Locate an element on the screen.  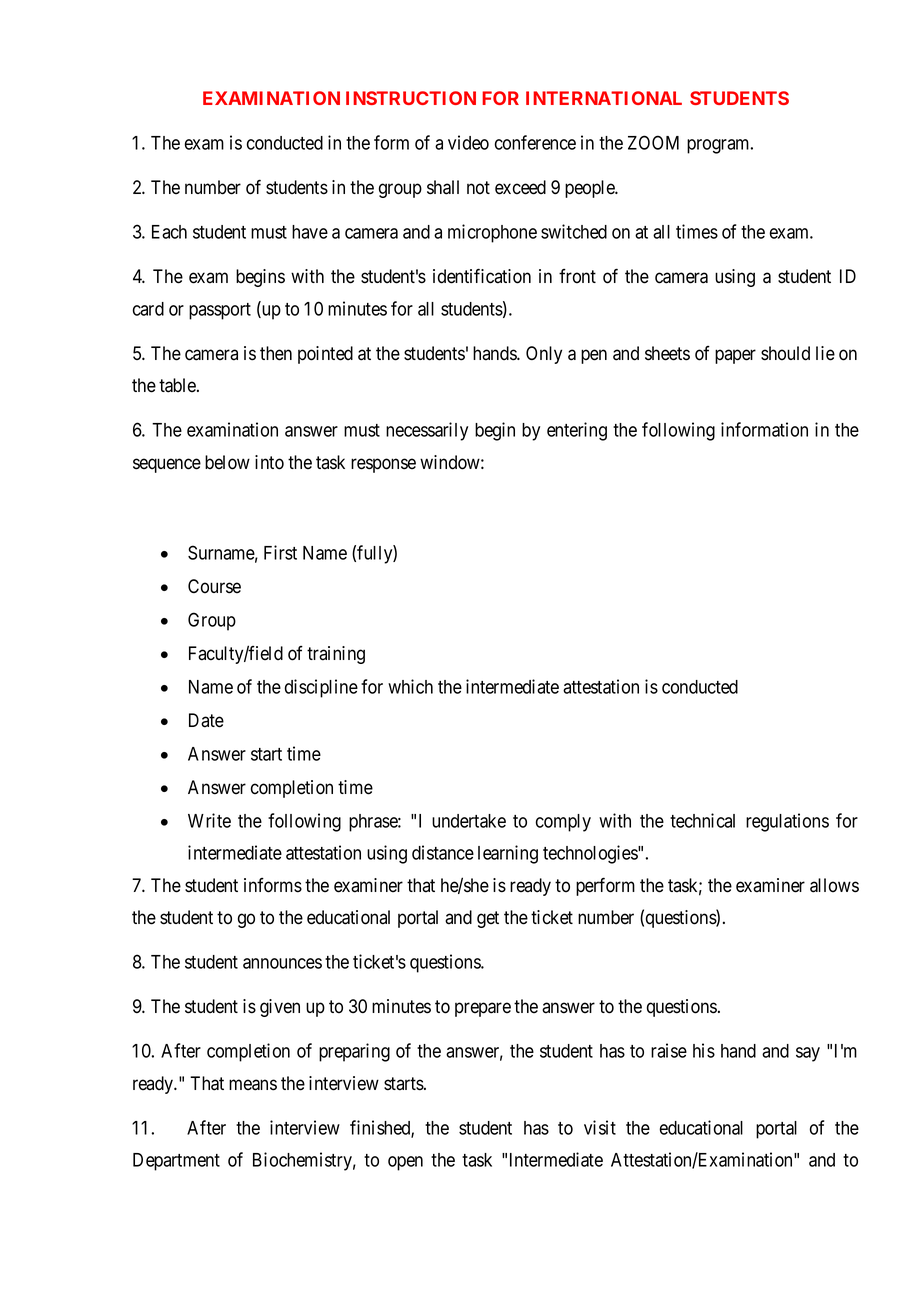
Date is located at coordinates (206, 720).
